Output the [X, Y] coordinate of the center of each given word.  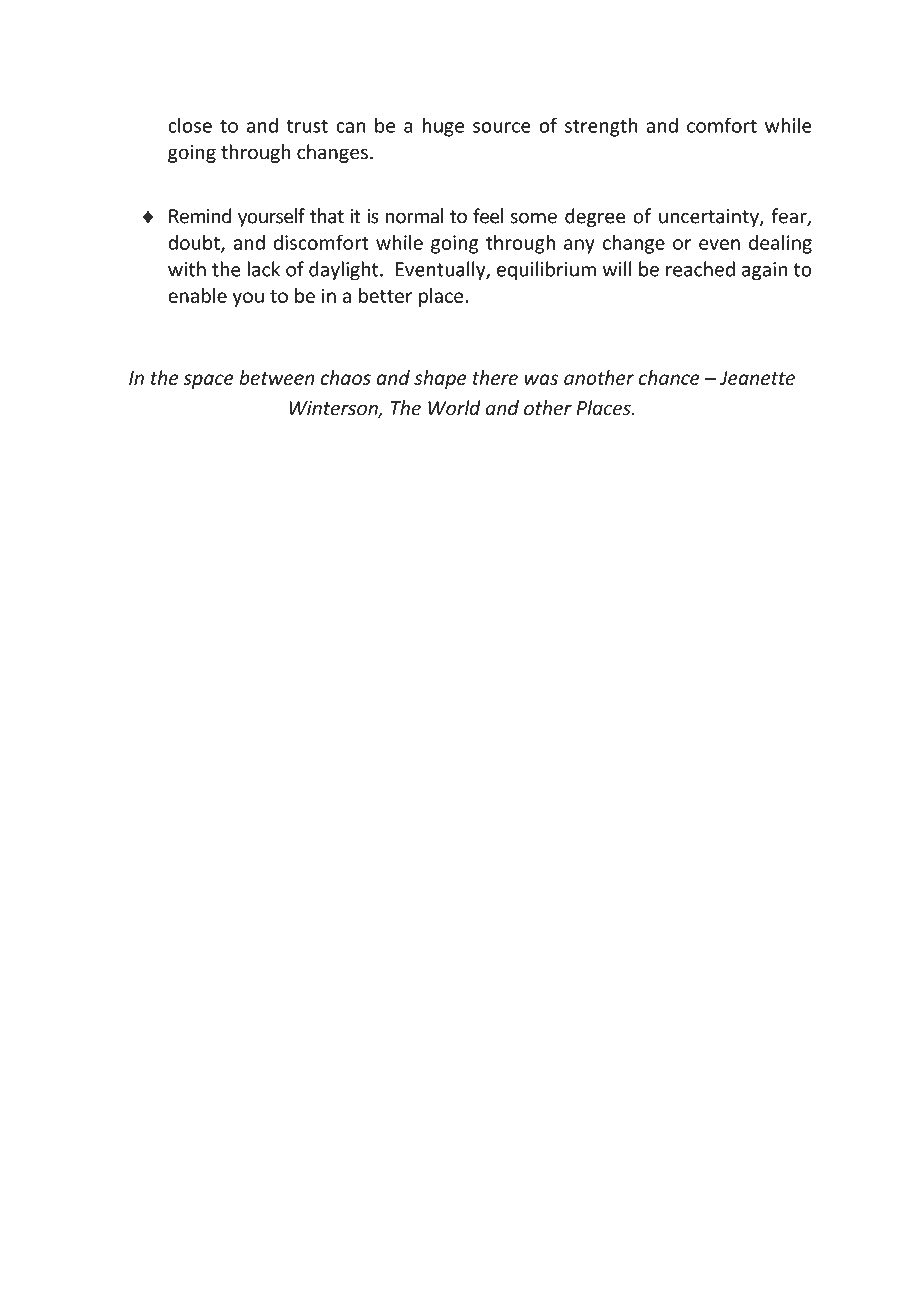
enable [197, 295]
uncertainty [710, 218]
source [502, 127]
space [208, 381]
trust [307, 126]
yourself [271, 217]
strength [601, 127]
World [454, 408]
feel [488, 216]
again [764, 271]
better [385, 295]
